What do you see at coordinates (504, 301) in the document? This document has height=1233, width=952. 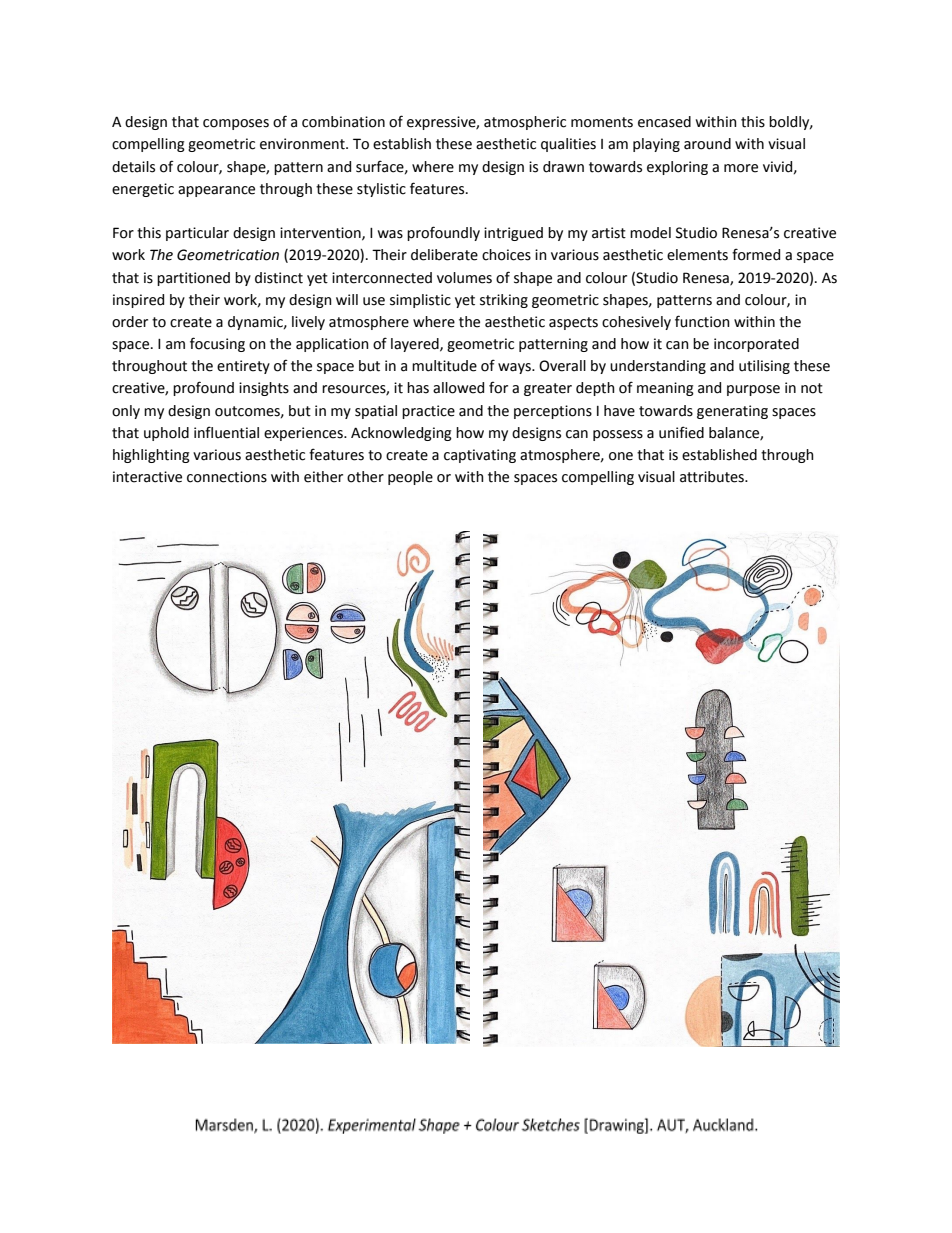 I see `striking` at bounding box center [504, 301].
